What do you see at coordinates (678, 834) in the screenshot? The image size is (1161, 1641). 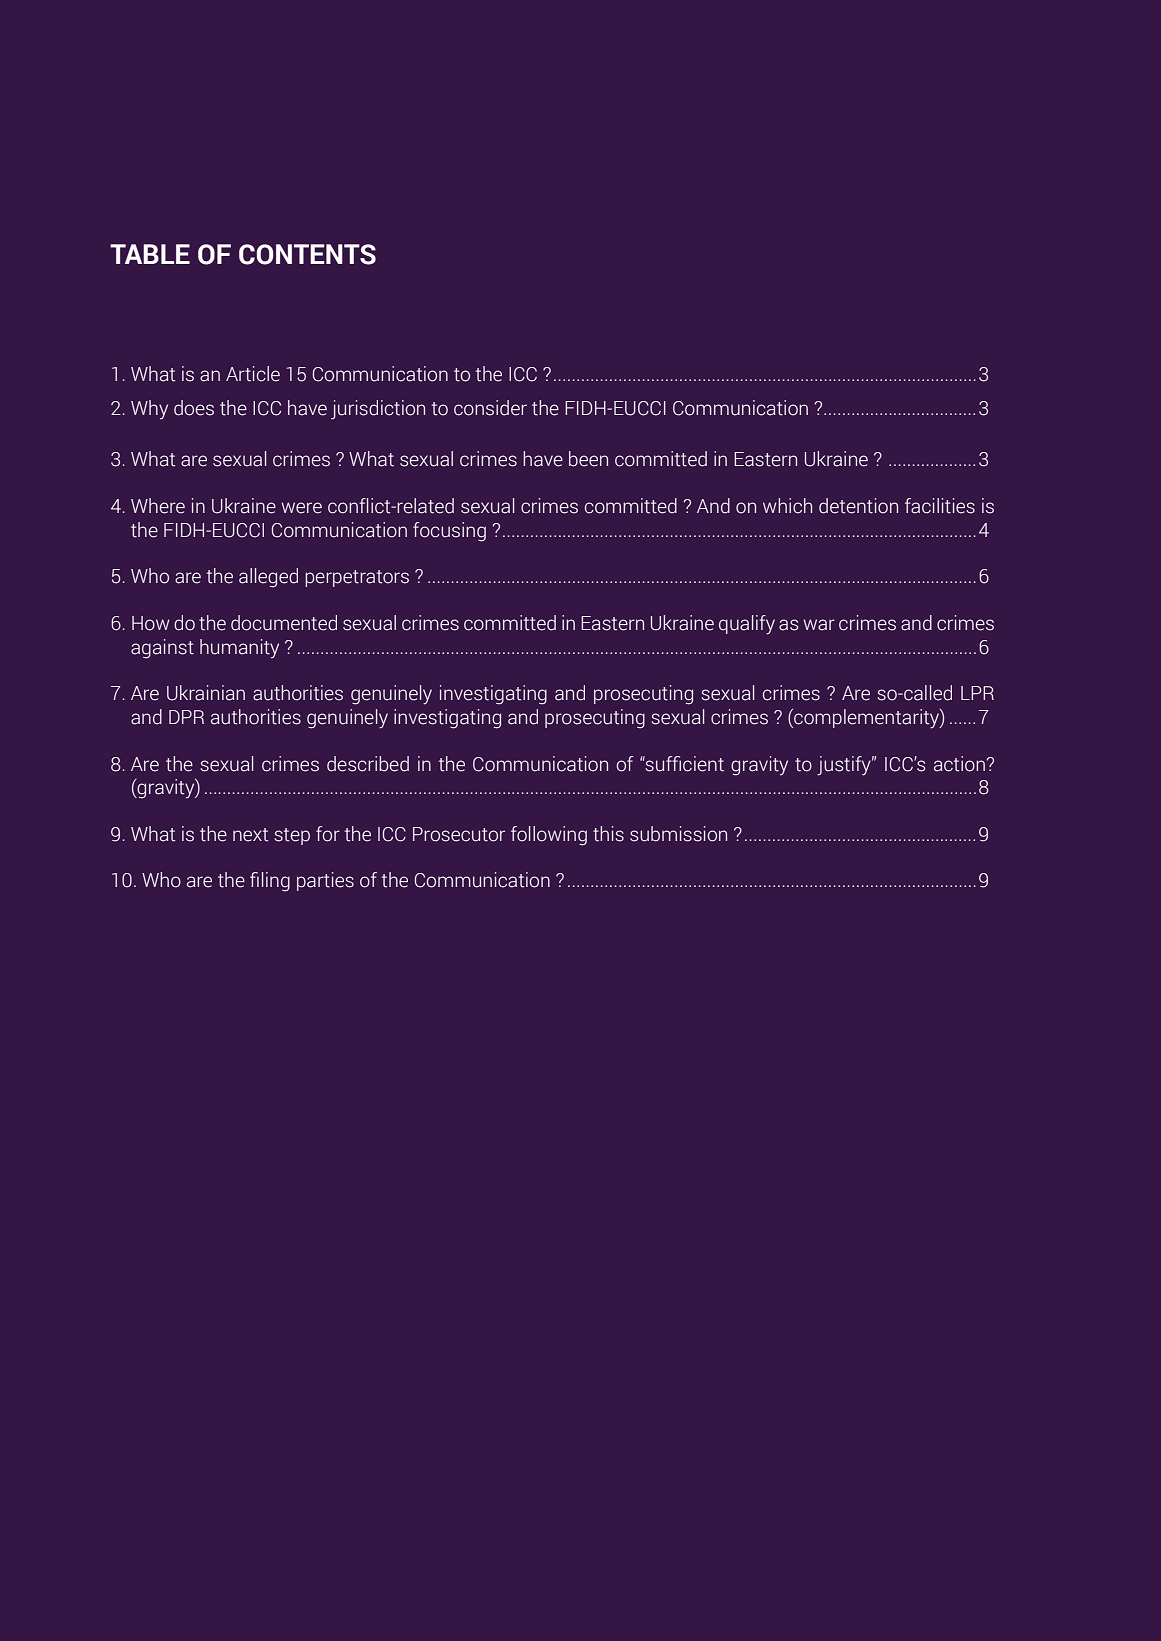 I see `submission` at bounding box center [678, 834].
